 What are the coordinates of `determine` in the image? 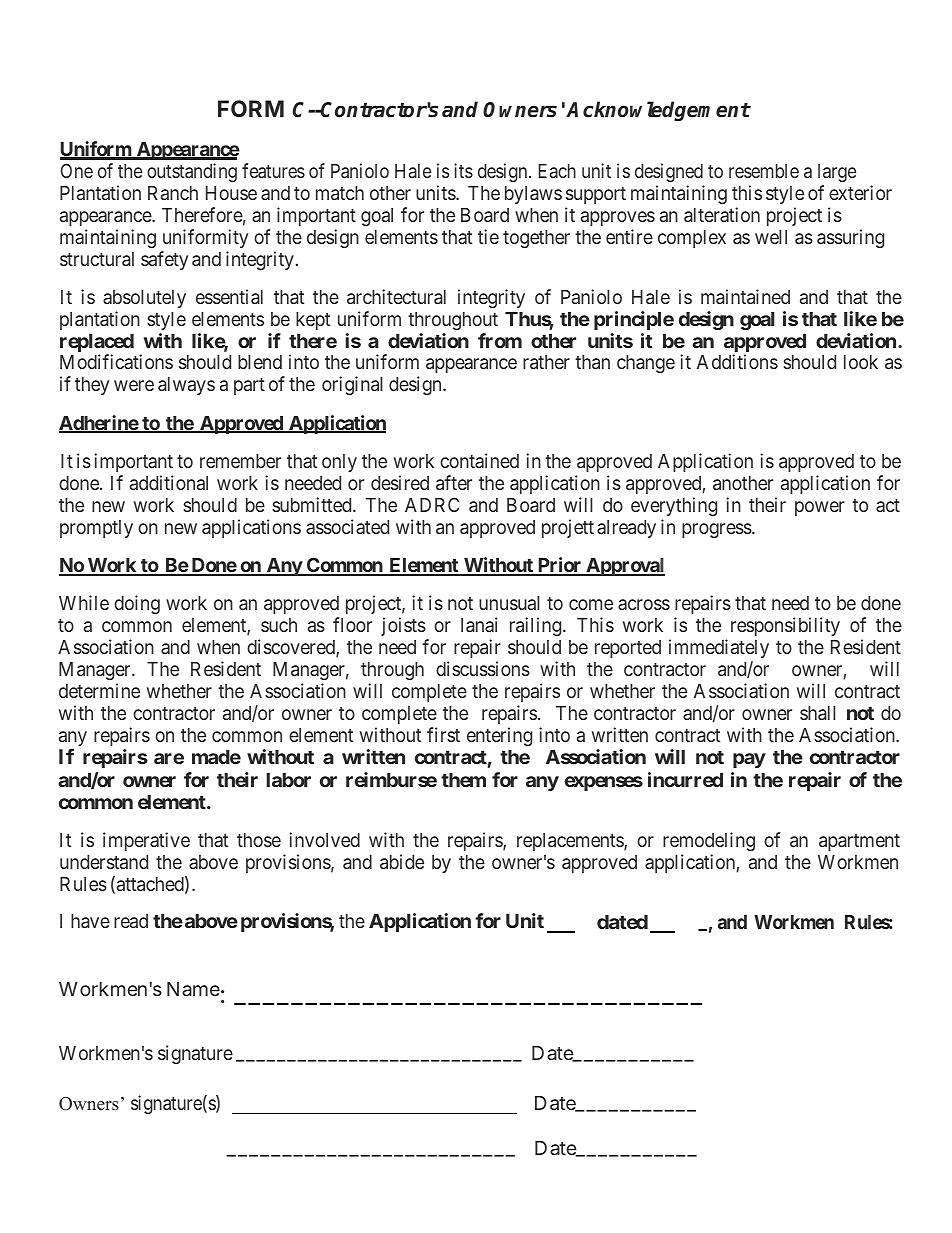 It's located at (99, 690).
